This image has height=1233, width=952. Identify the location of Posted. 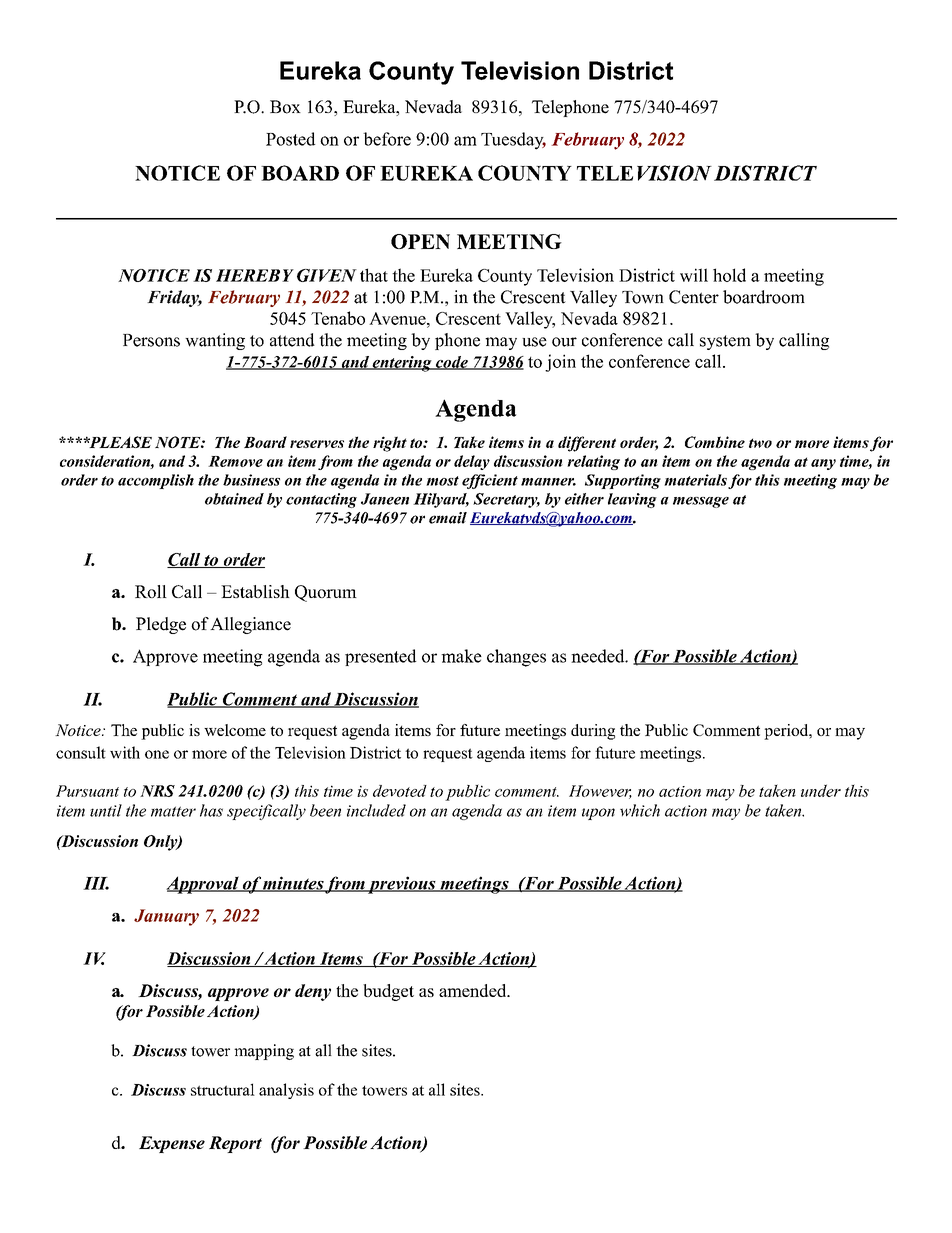
(290, 139).
